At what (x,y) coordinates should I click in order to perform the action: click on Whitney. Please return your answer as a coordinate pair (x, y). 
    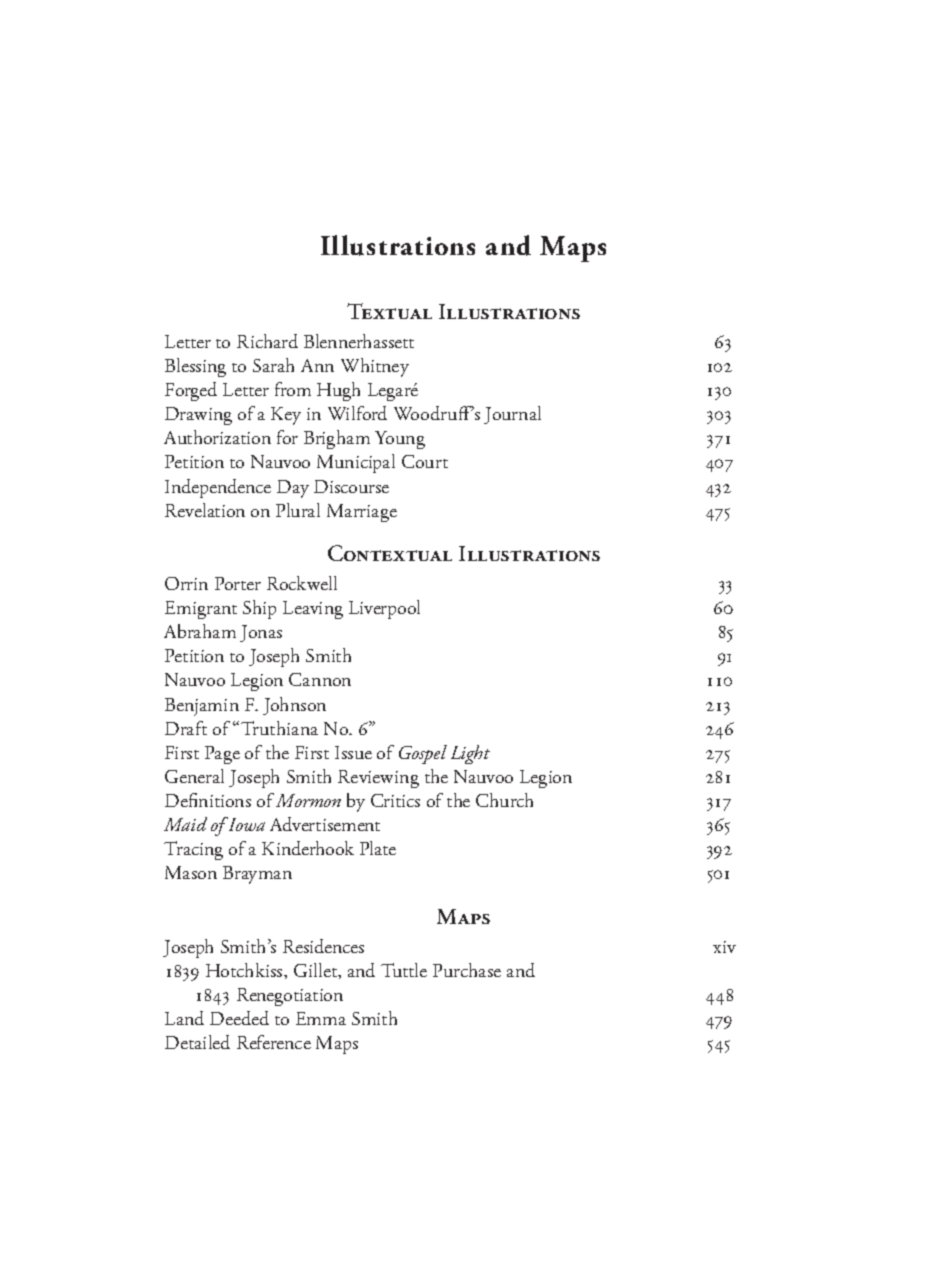
    Looking at the image, I should click on (375, 367).
